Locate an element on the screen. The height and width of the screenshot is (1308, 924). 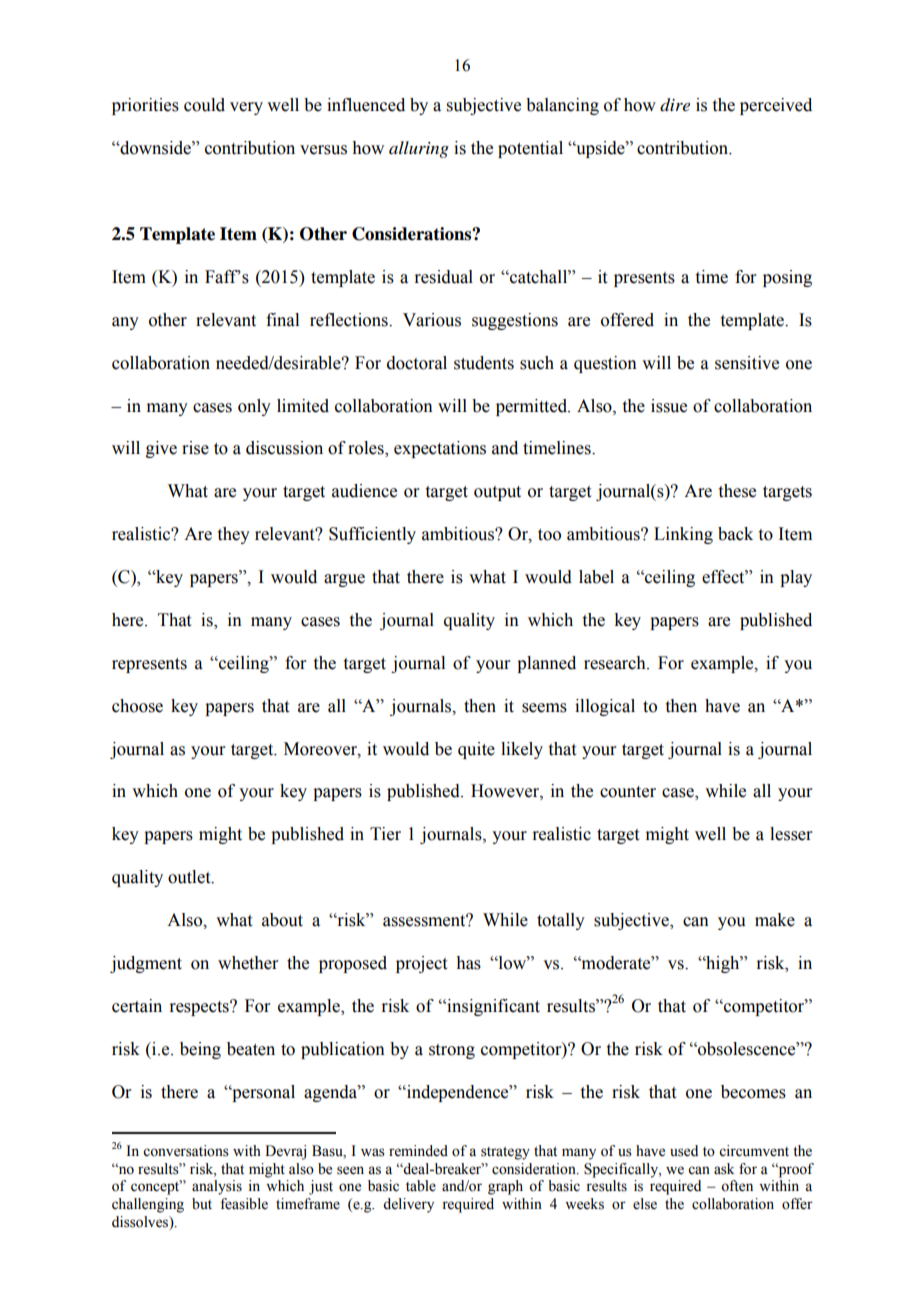
alluring is located at coordinates (419, 149).
